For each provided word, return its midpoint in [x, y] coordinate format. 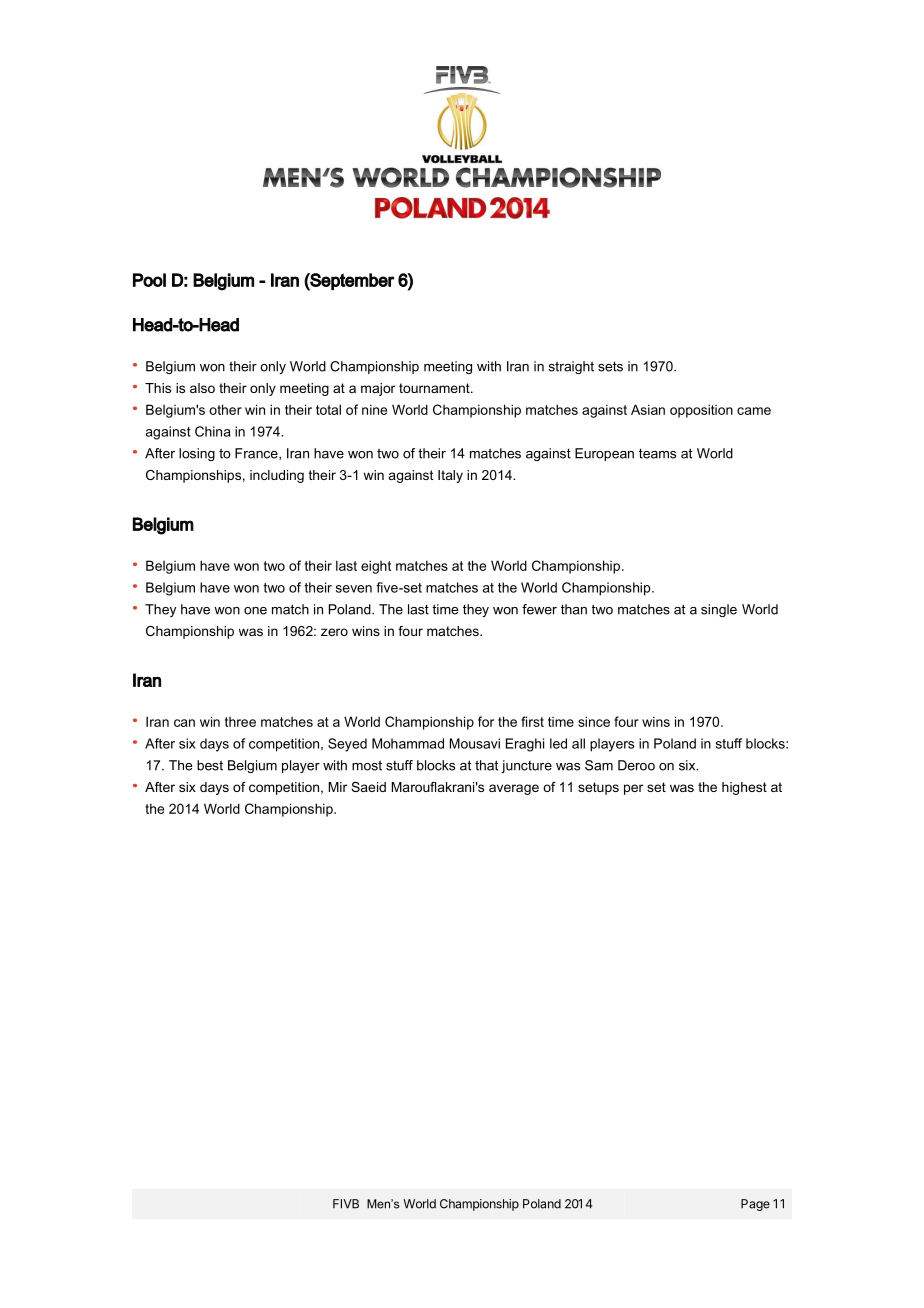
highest [744, 788]
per [633, 789]
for [486, 721]
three [240, 722]
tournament [435, 388]
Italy [450, 476]
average [514, 789]
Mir [338, 787]
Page [755, 1205]
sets [610, 367]
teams [657, 454]
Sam [599, 765]
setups [598, 788]
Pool [149, 280]
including [277, 476]
